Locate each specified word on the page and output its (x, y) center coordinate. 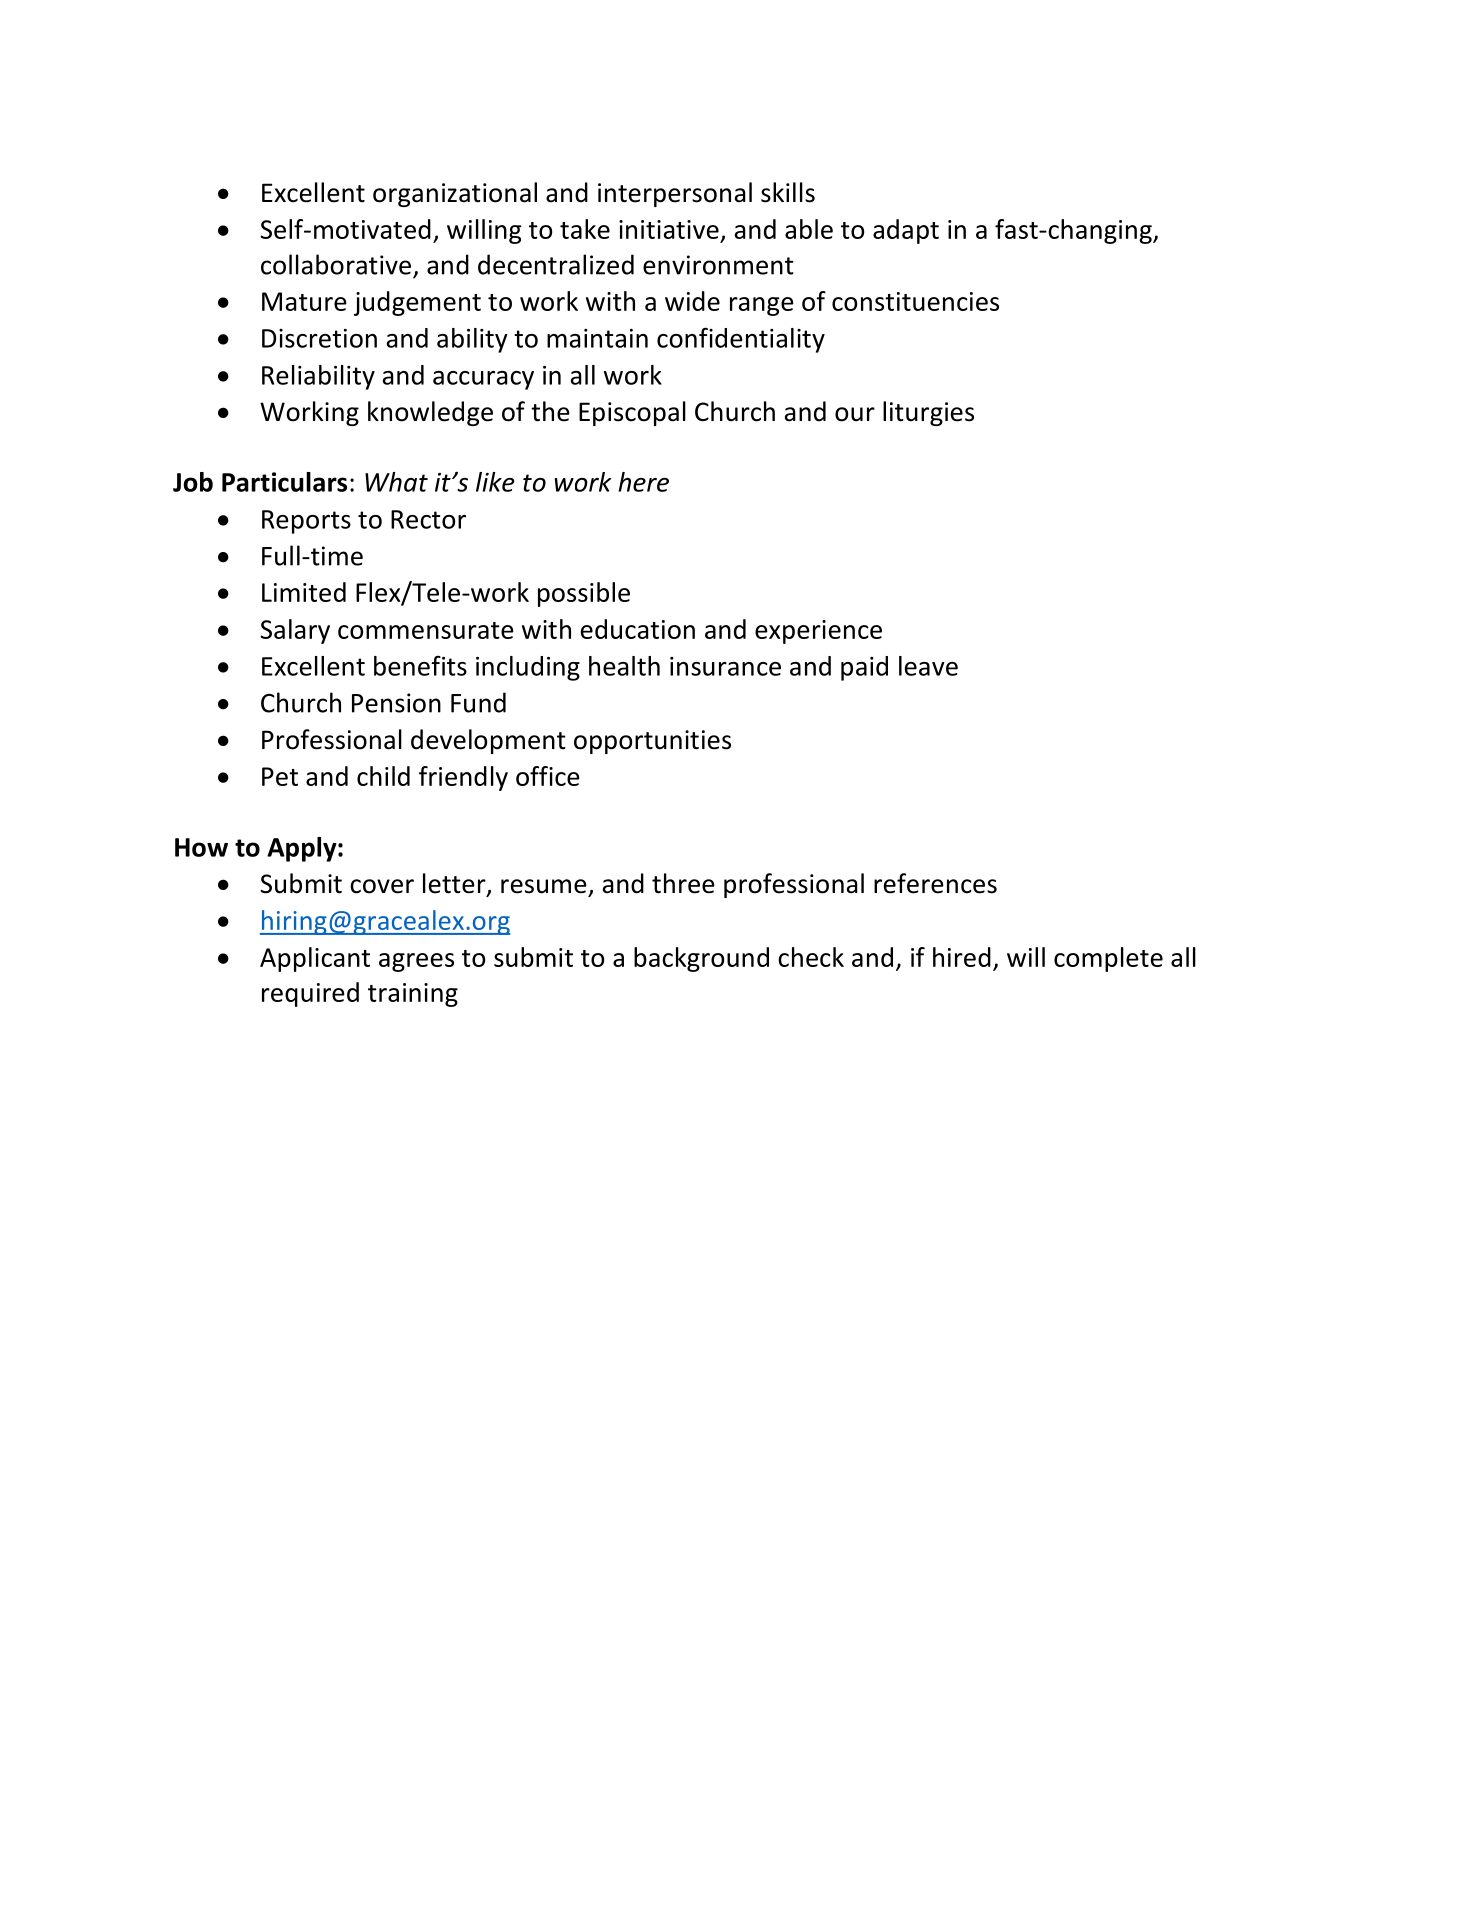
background (701, 959)
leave (928, 666)
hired (962, 957)
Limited (304, 592)
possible (584, 594)
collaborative (336, 264)
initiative (669, 229)
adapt (906, 231)
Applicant (315, 959)
